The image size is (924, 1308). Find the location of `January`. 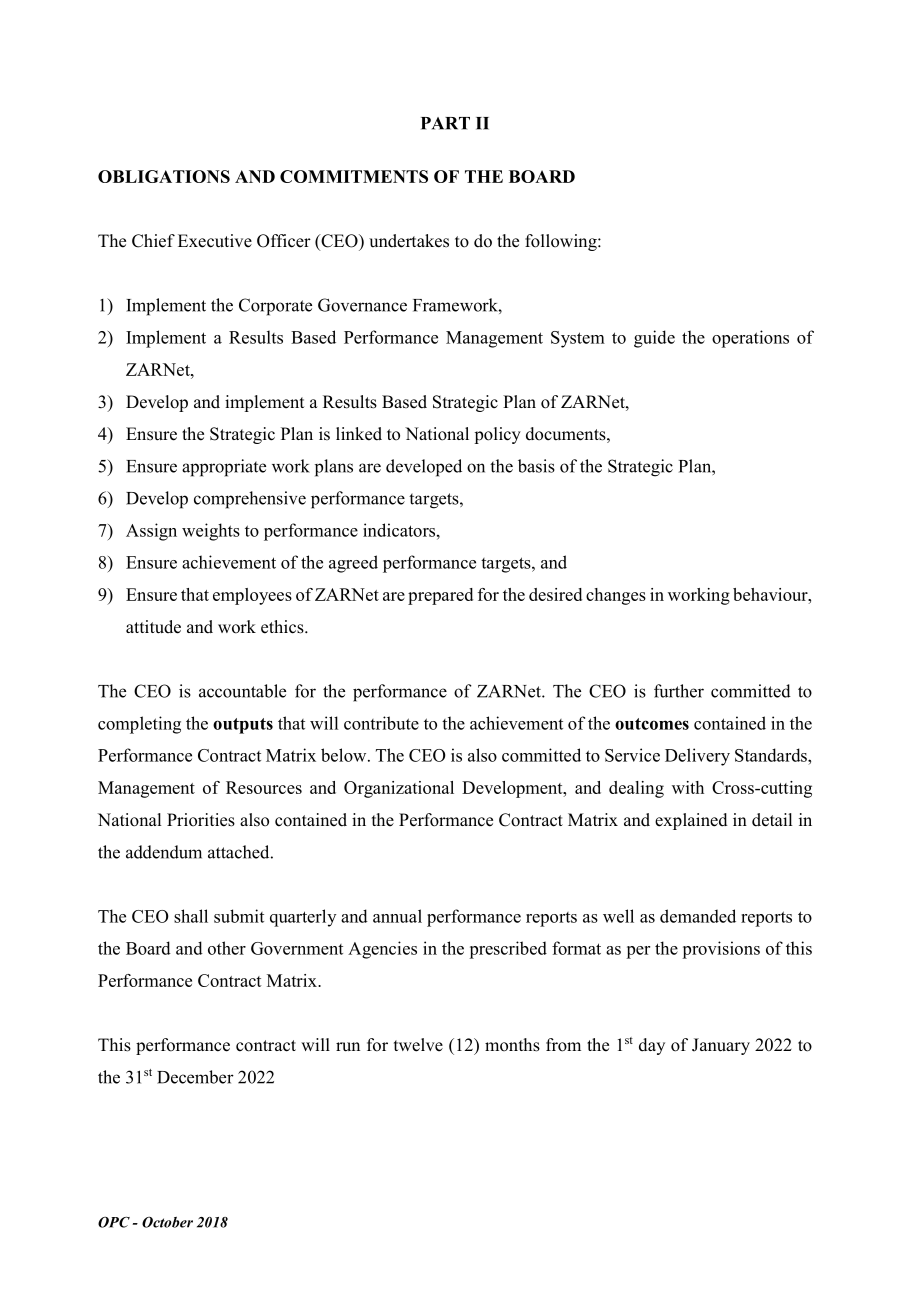

January is located at coordinates (721, 1046).
